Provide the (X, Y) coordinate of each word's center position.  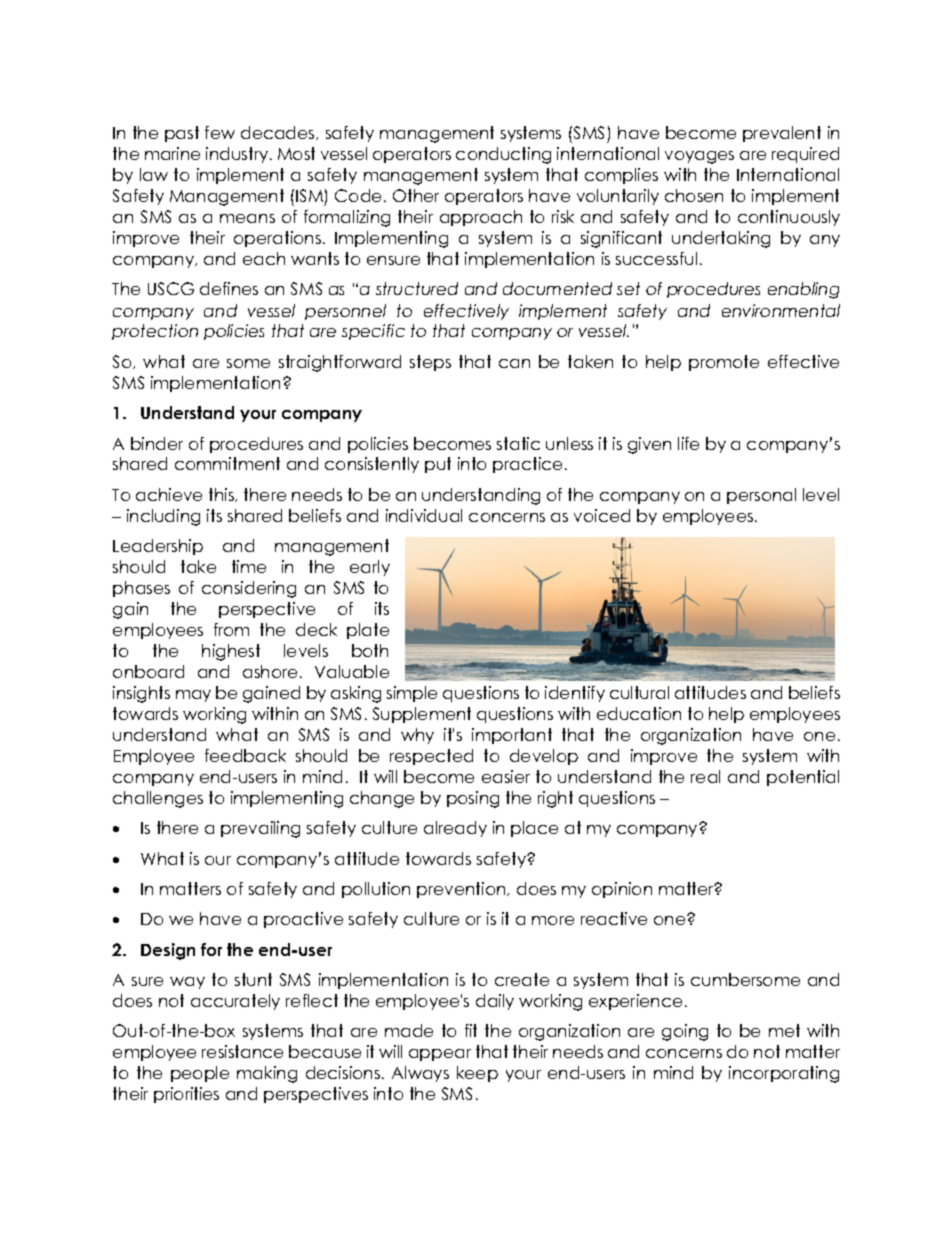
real (705, 776)
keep (477, 1074)
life (688, 443)
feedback (245, 755)
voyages (699, 157)
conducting (503, 155)
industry (238, 155)
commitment (227, 463)
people (200, 1074)
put (438, 465)
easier (506, 776)
